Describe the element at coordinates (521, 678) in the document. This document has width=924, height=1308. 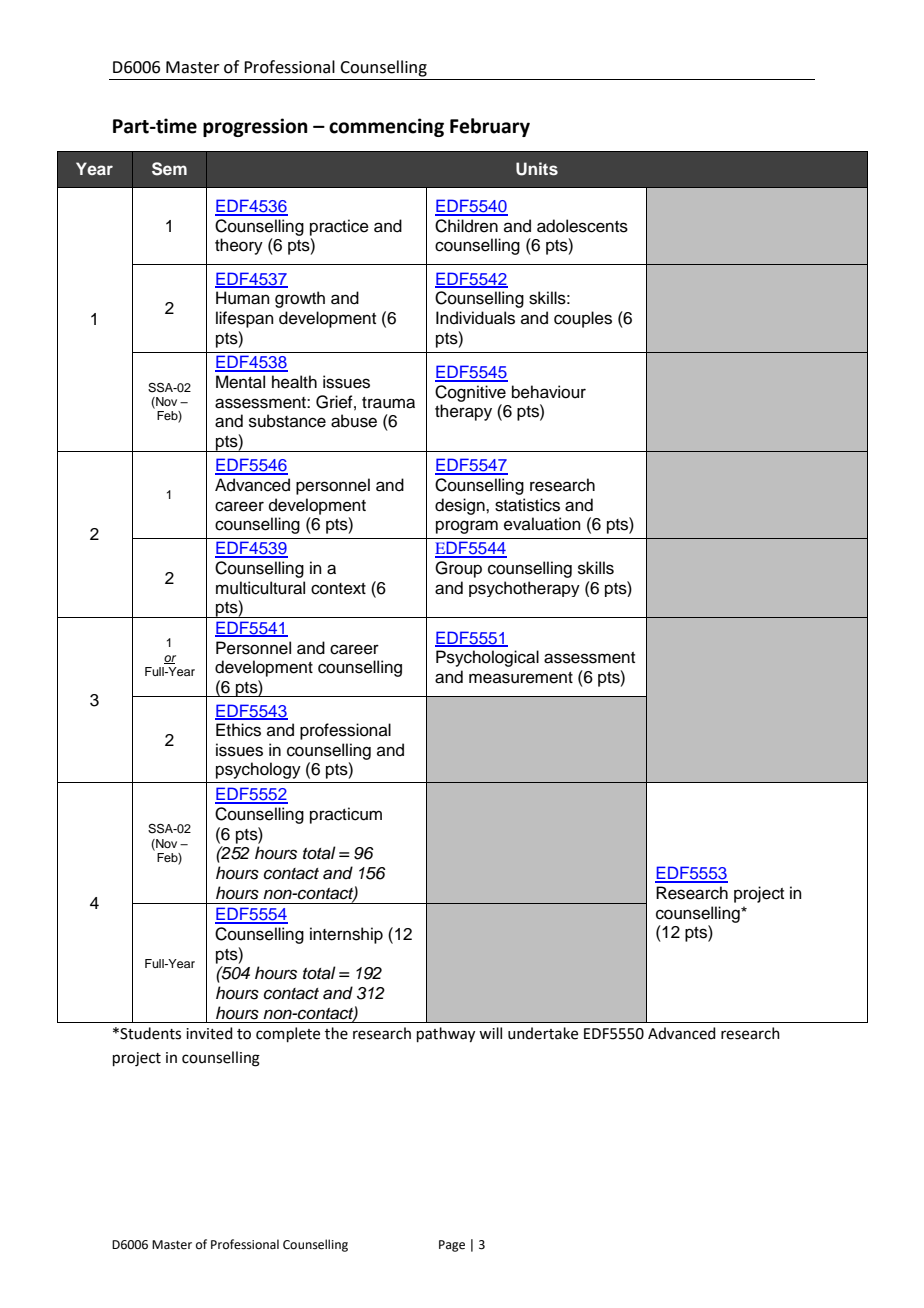
I see `measurement` at that location.
